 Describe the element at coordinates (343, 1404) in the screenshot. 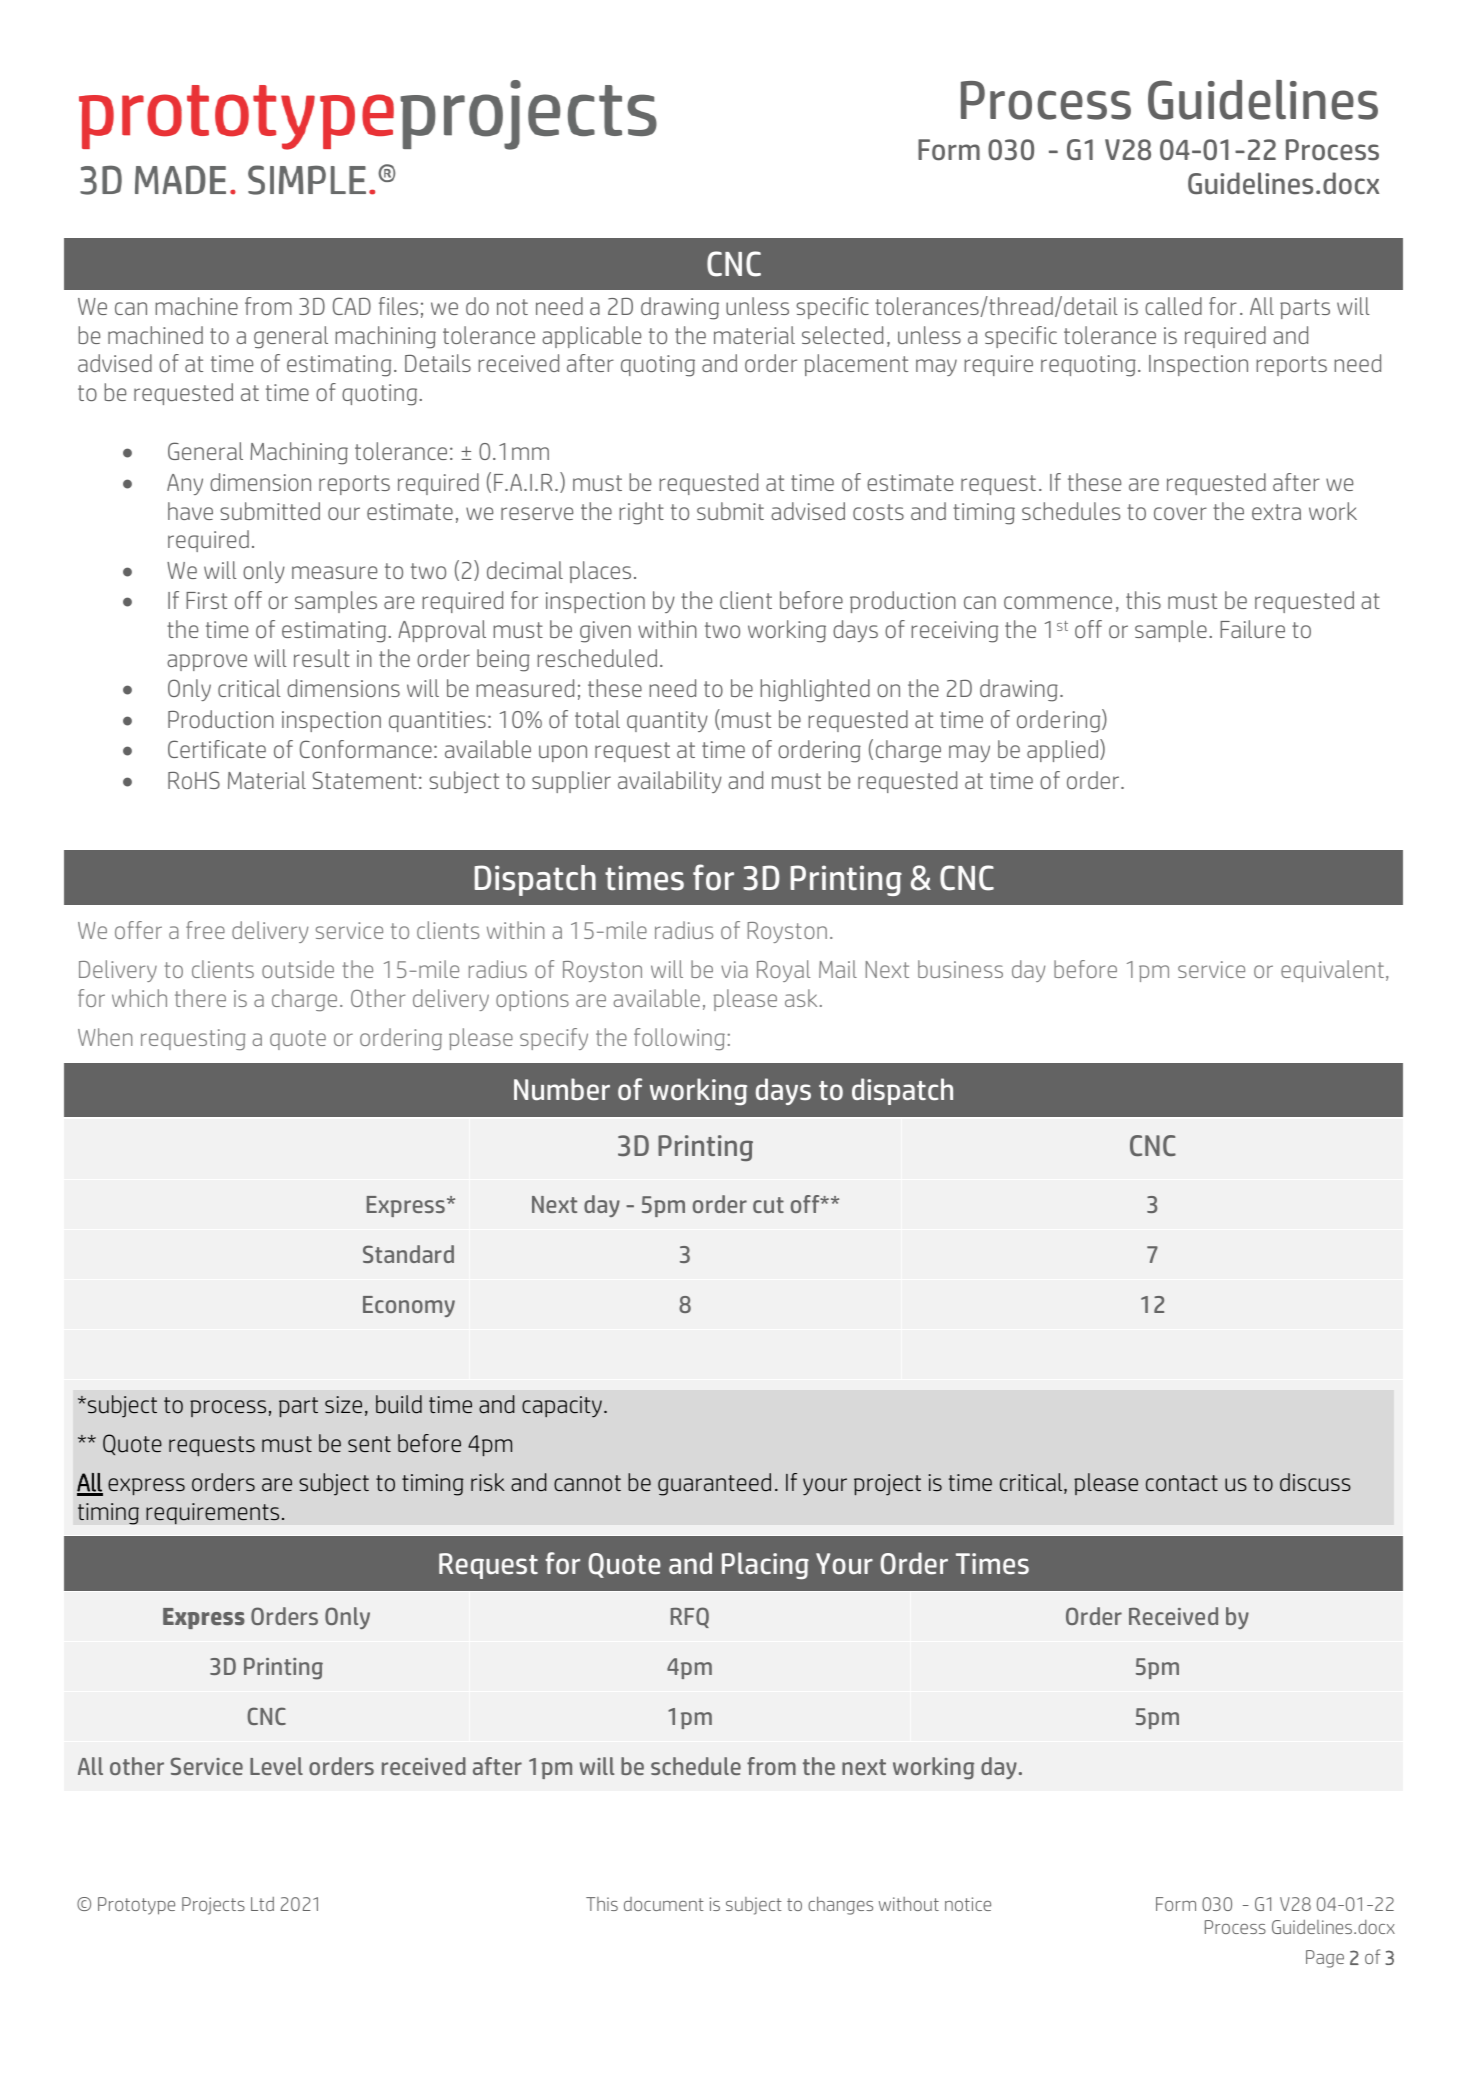

I see `size` at that location.
